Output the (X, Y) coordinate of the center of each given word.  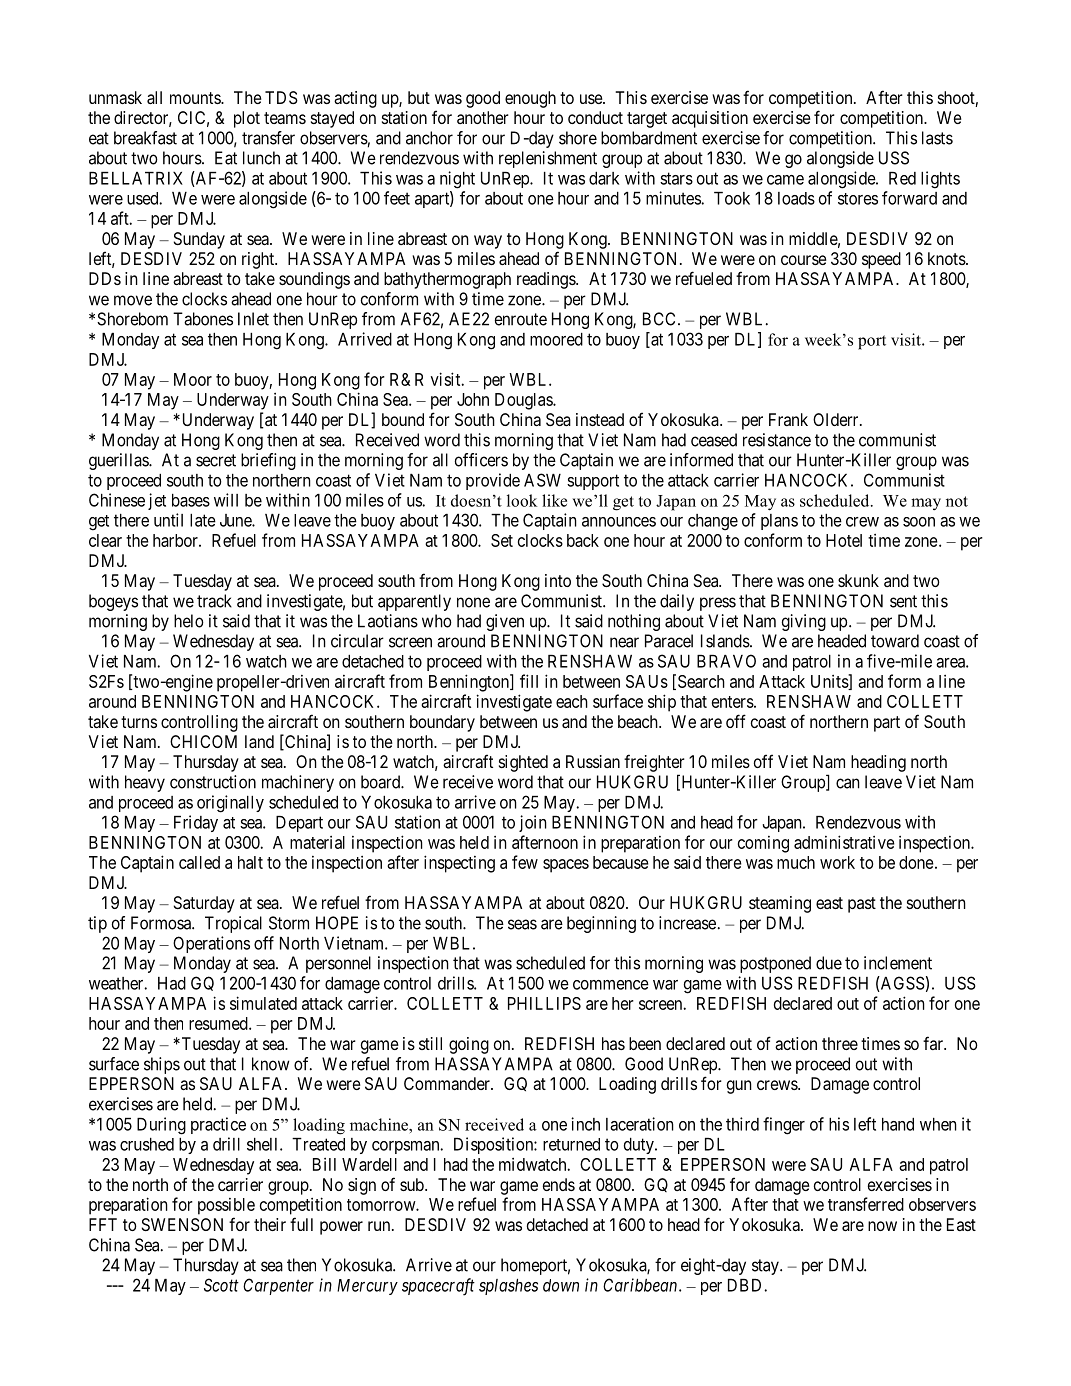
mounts (196, 98)
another (483, 117)
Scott (221, 1285)
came (785, 180)
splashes (508, 1287)
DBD (746, 1285)
